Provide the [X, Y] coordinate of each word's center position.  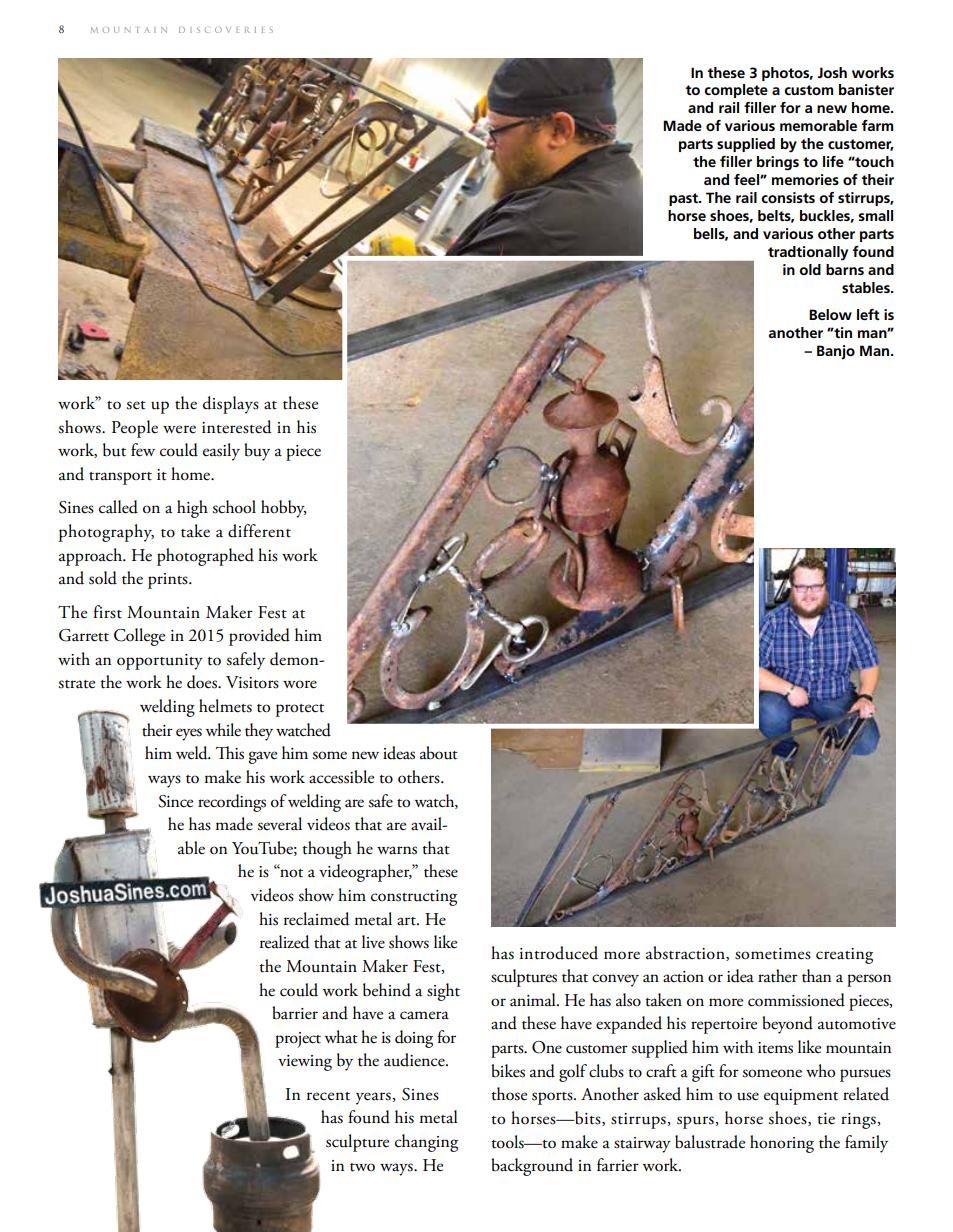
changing [426, 1143]
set [136, 405]
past [684, 199]
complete [736, 91]
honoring [782, 1144]
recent [328, 1096]
